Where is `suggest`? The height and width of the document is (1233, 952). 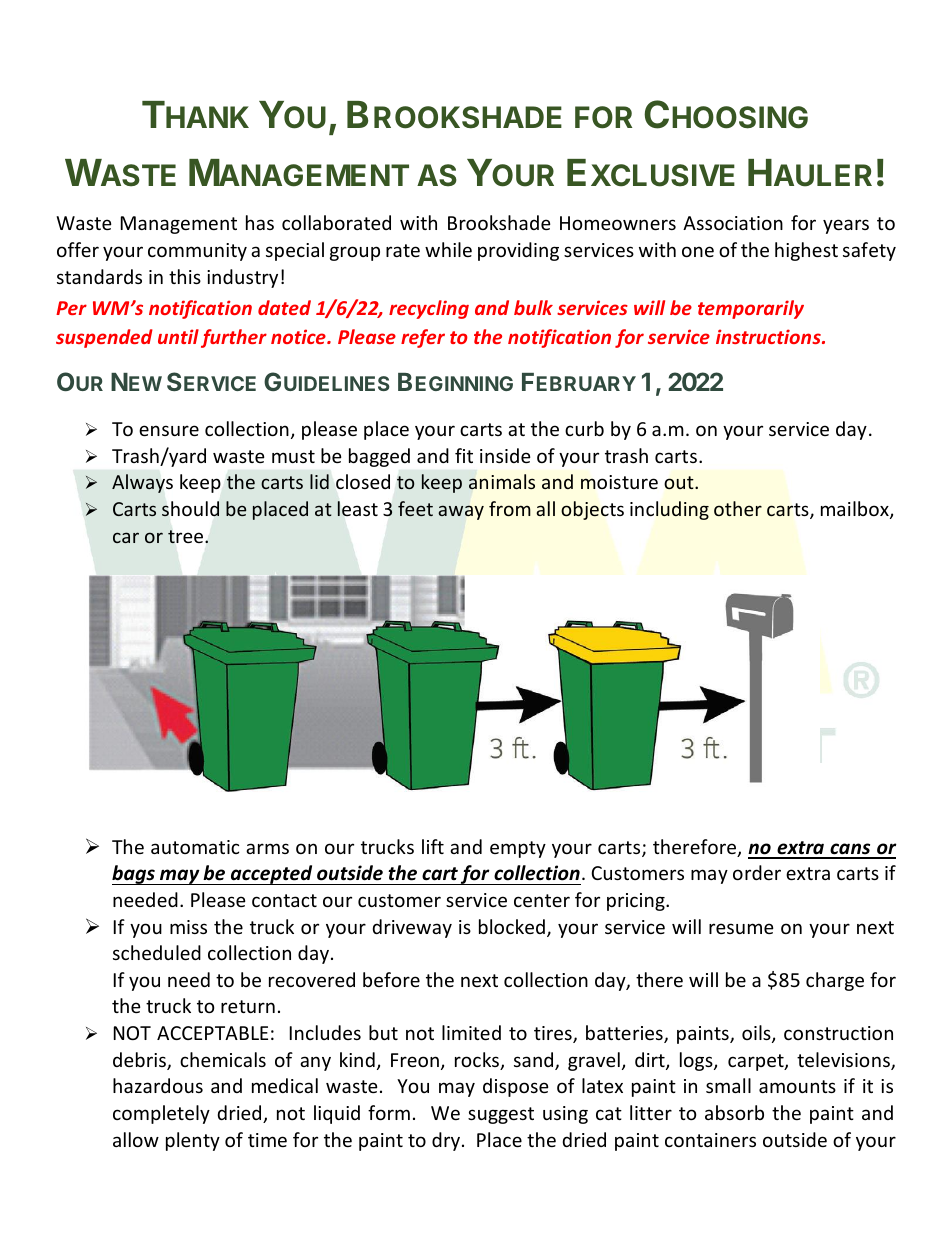
suggest is located at coordinates (501, 1115).
